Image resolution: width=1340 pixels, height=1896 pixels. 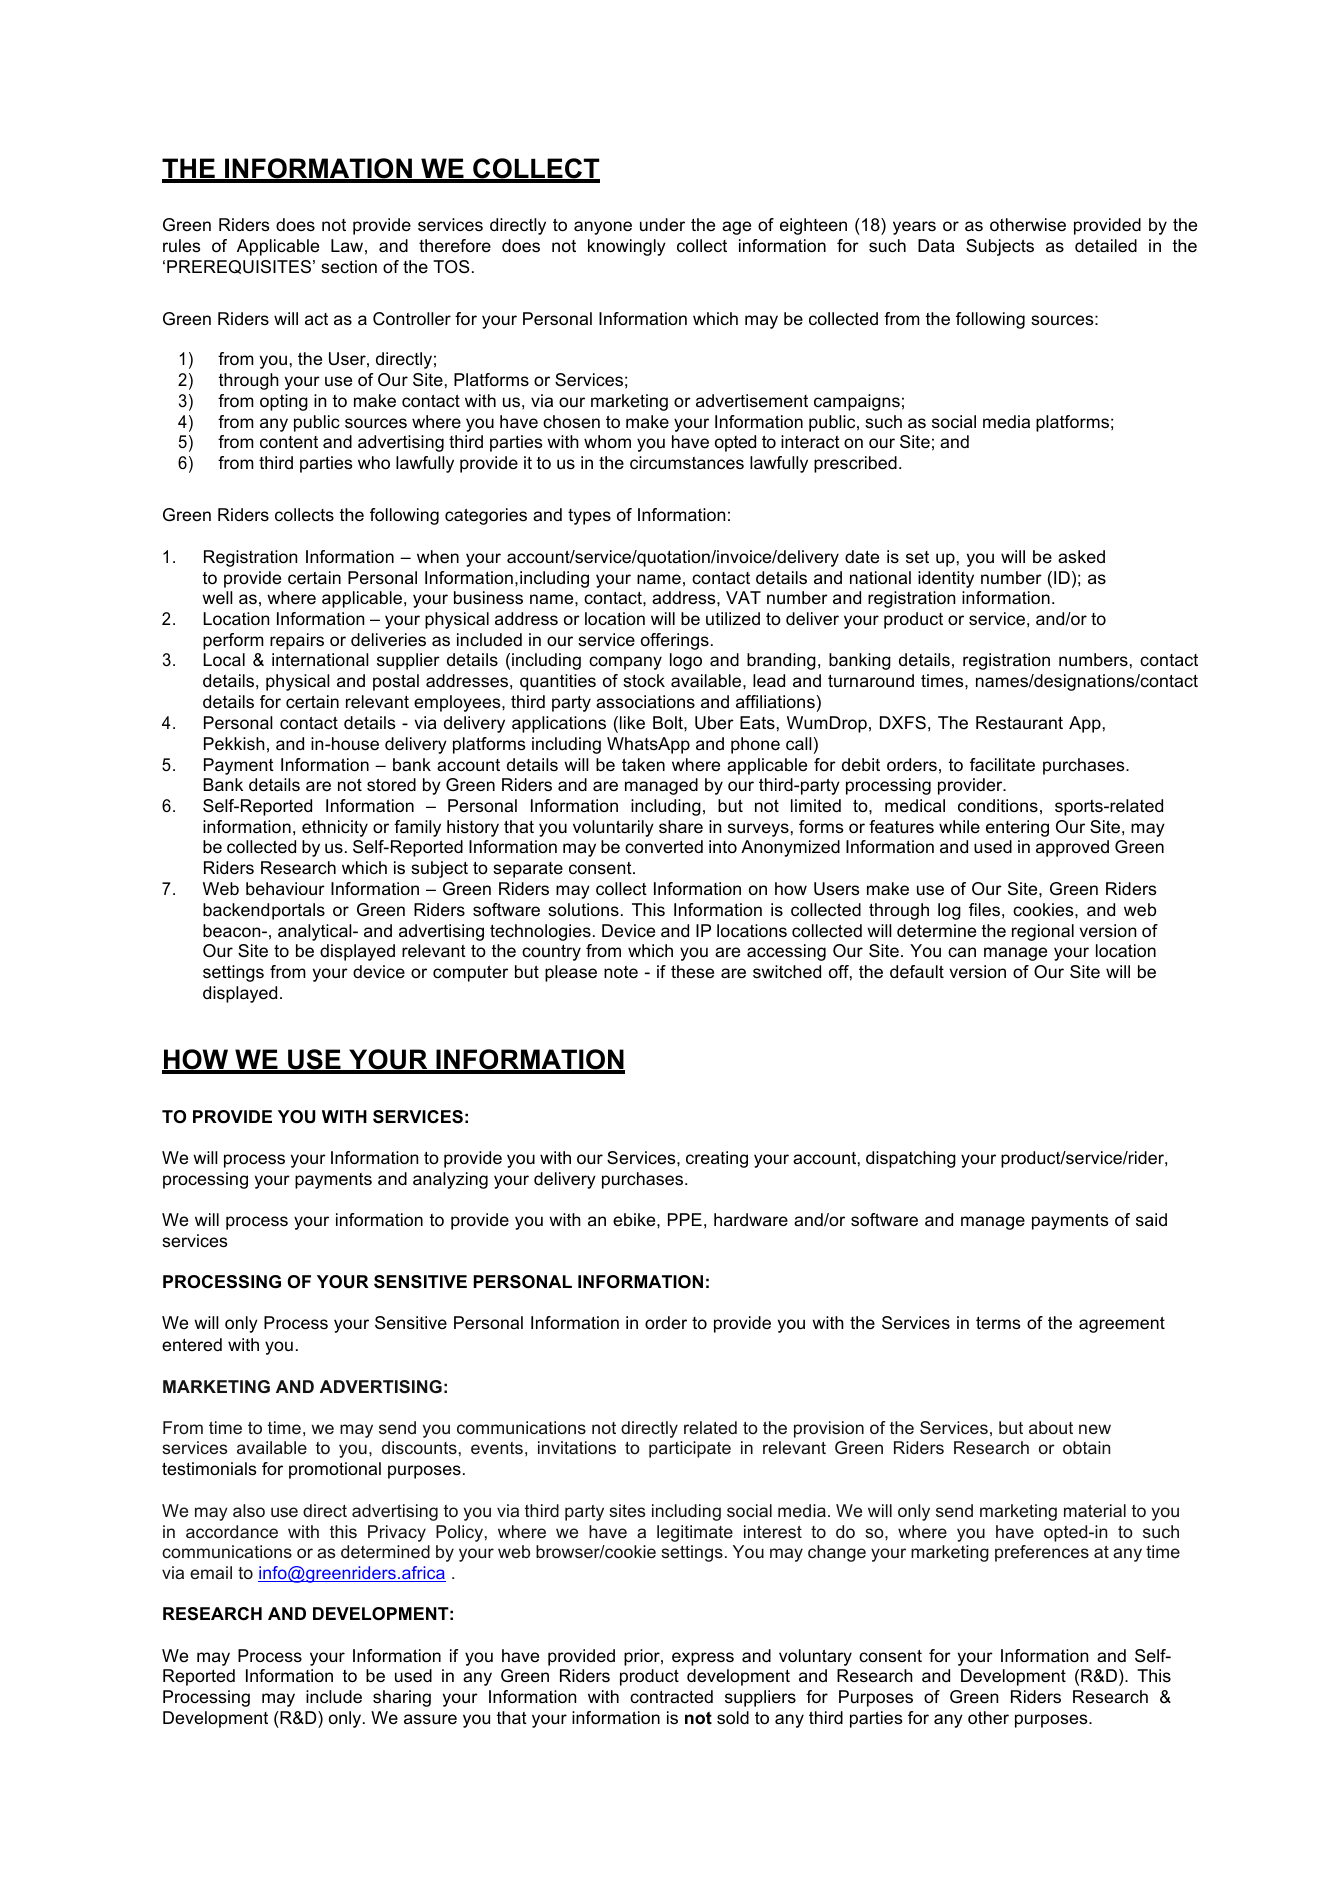 I want to click on preferences, so click(x=1042, y=1553).
